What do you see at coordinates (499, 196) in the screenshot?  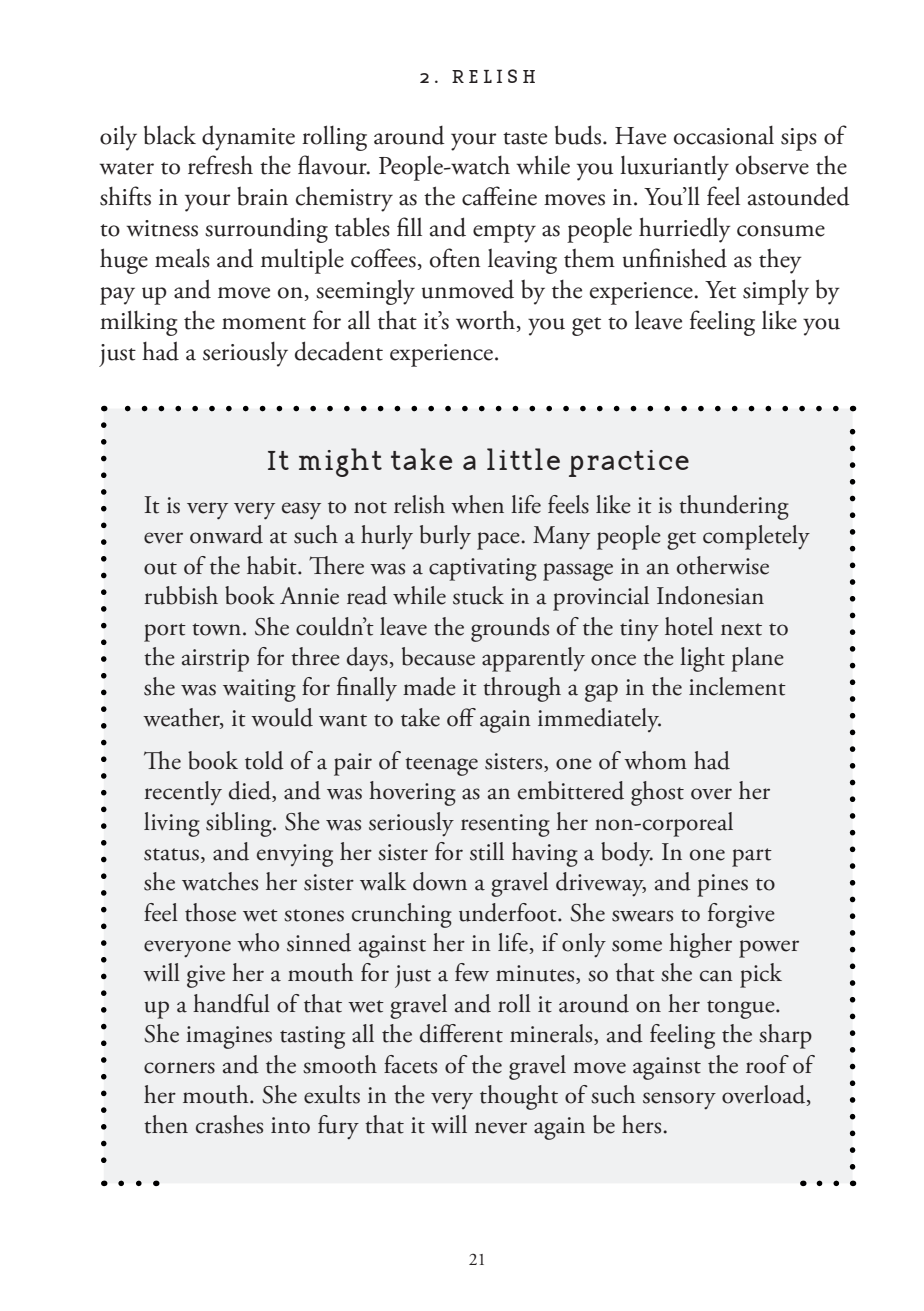 I see `caffeine` at bounding box center [499, 196].
